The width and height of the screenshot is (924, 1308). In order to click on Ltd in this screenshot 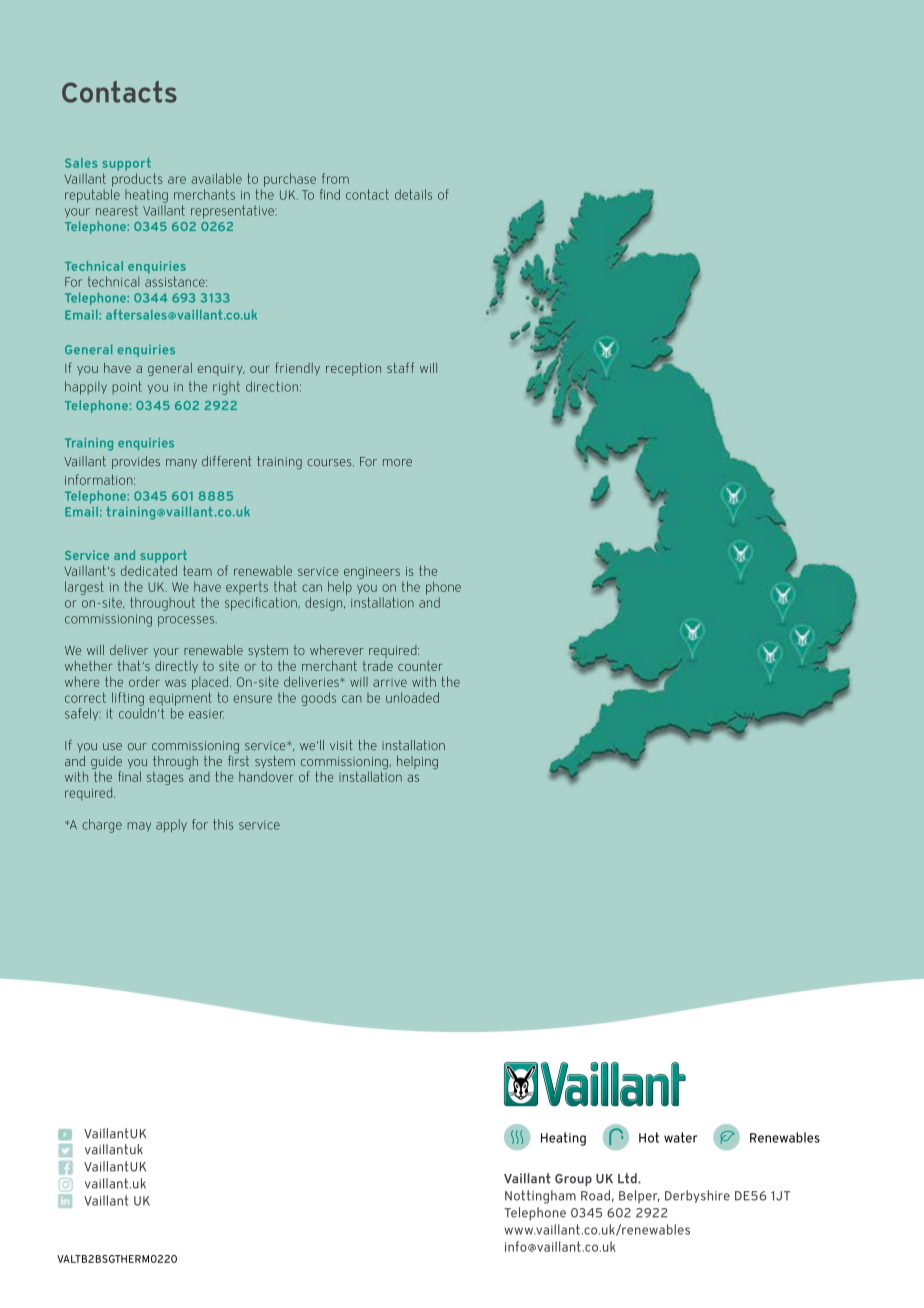, I will do `click(628, 1178)`.
